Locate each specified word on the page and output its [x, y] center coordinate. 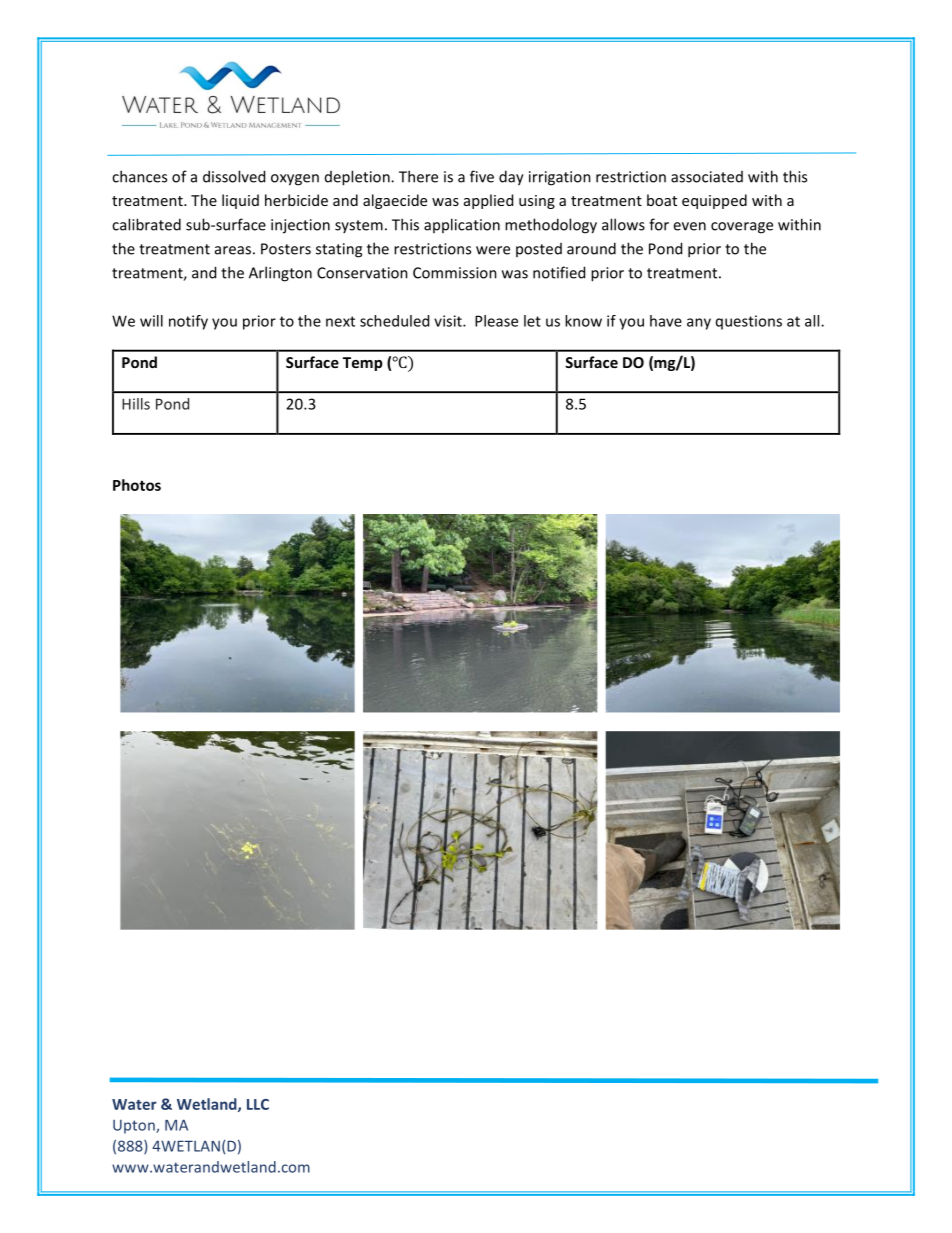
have [666, 321]
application [462, 225]
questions [749, 322]
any [699, 324]
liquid [240, 201]
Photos [137, 485]
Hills [136, 404]
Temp [363, 364]
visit [449, 321]
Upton [135, 1127]
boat [662, 200]
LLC [258, 1104]
